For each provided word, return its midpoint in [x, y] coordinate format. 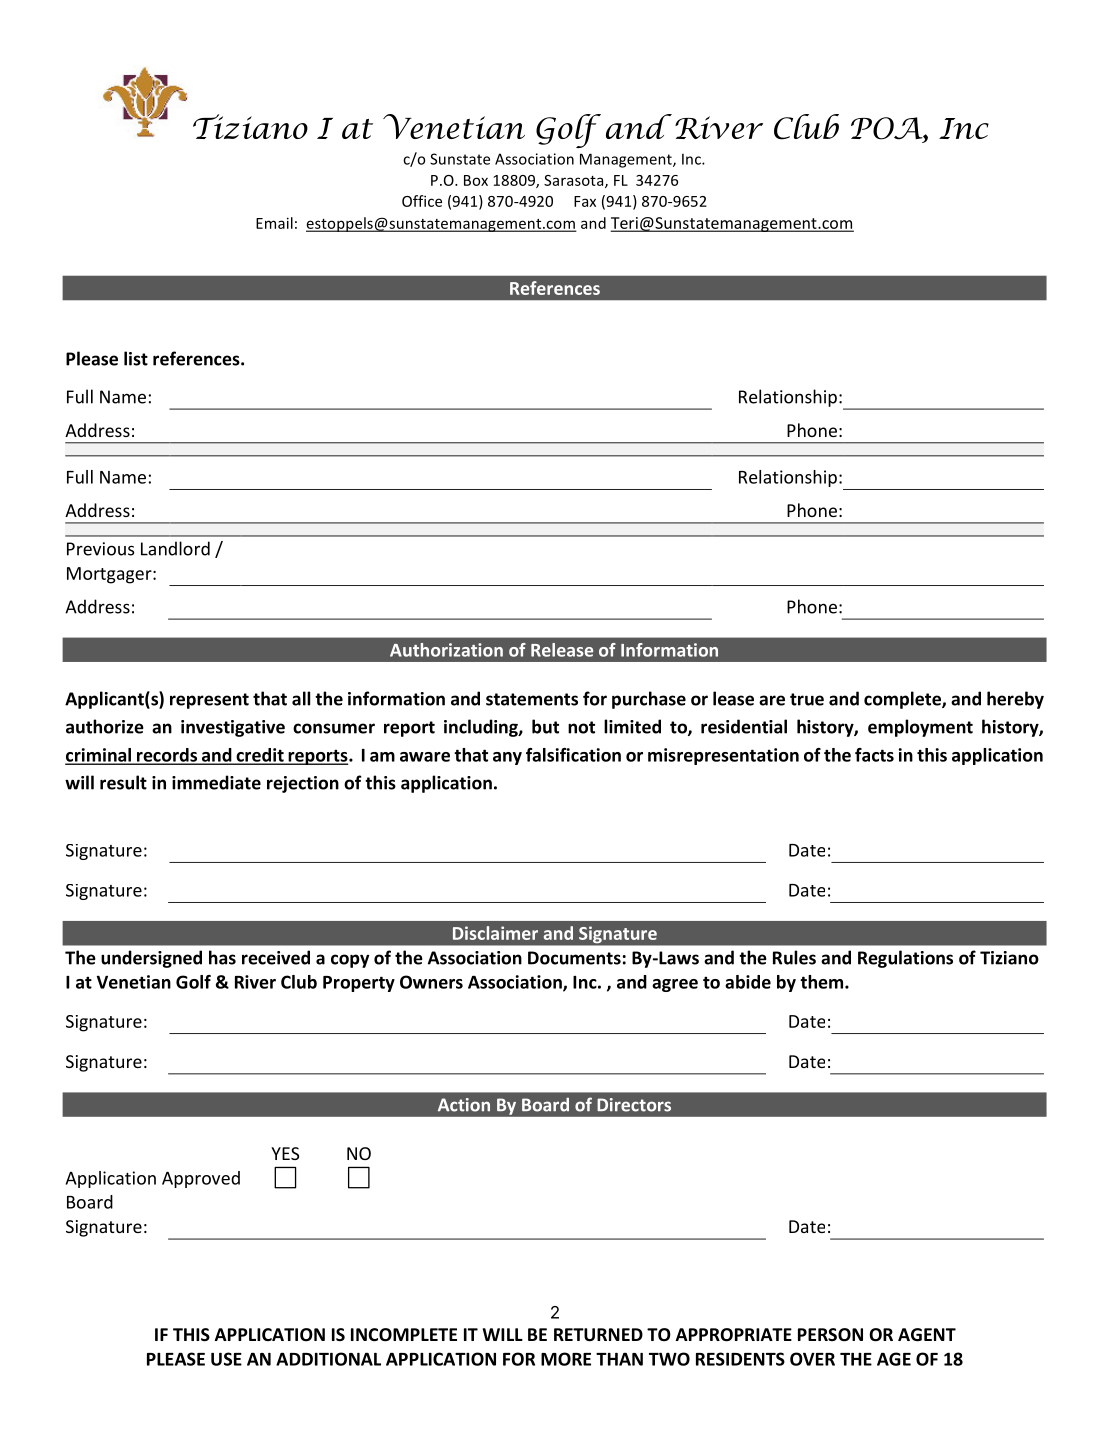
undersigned [151, 959]
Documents [574, 958]
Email [274, 223]
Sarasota [575, 181]
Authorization [446, 650]
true [807, 699]
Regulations [905, 959]
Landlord [175, 548]
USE [226, 1359]
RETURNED [598, 1335]
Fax [585, 201]
